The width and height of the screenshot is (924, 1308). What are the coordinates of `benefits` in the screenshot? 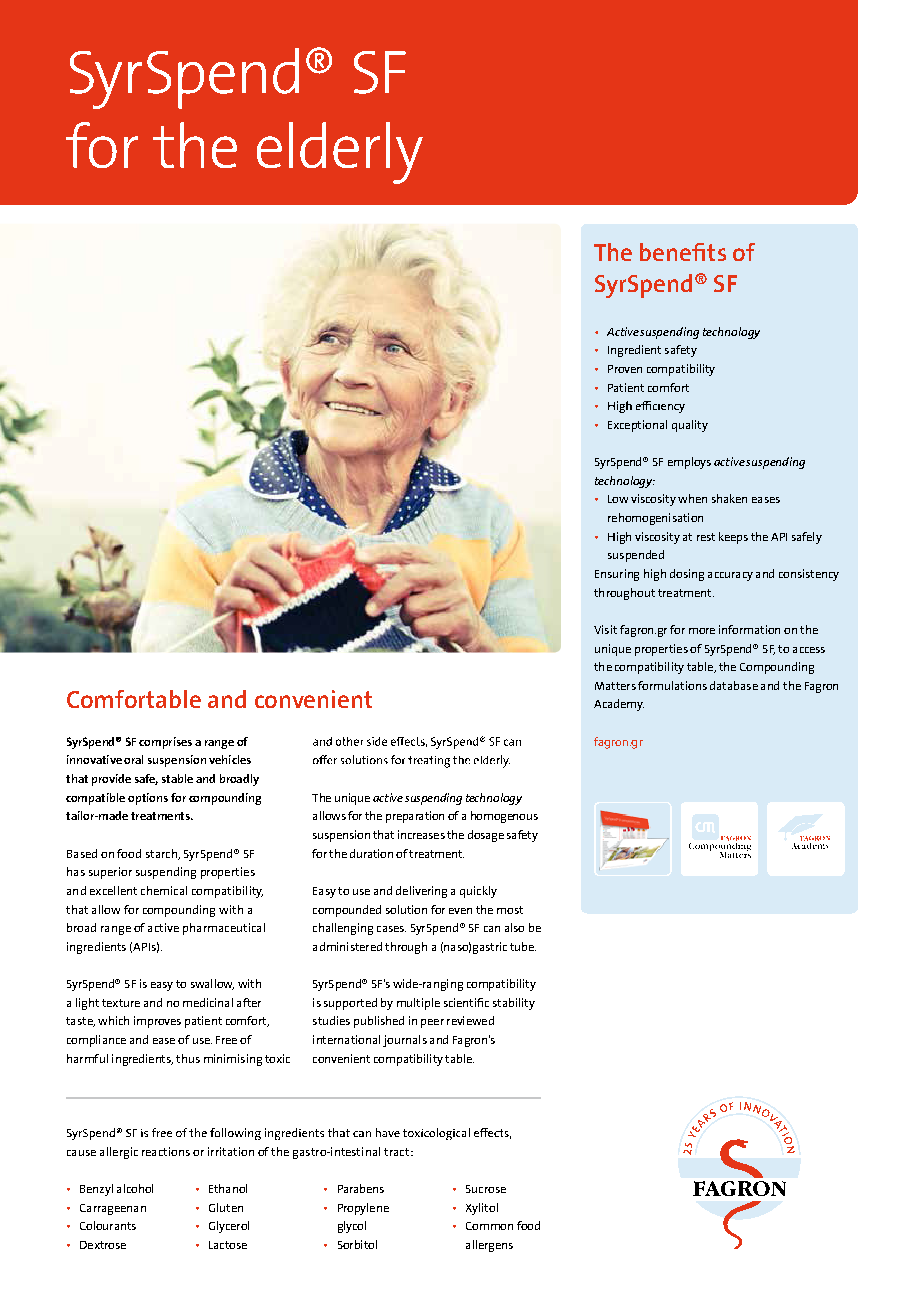 It's located at (683, 252).
